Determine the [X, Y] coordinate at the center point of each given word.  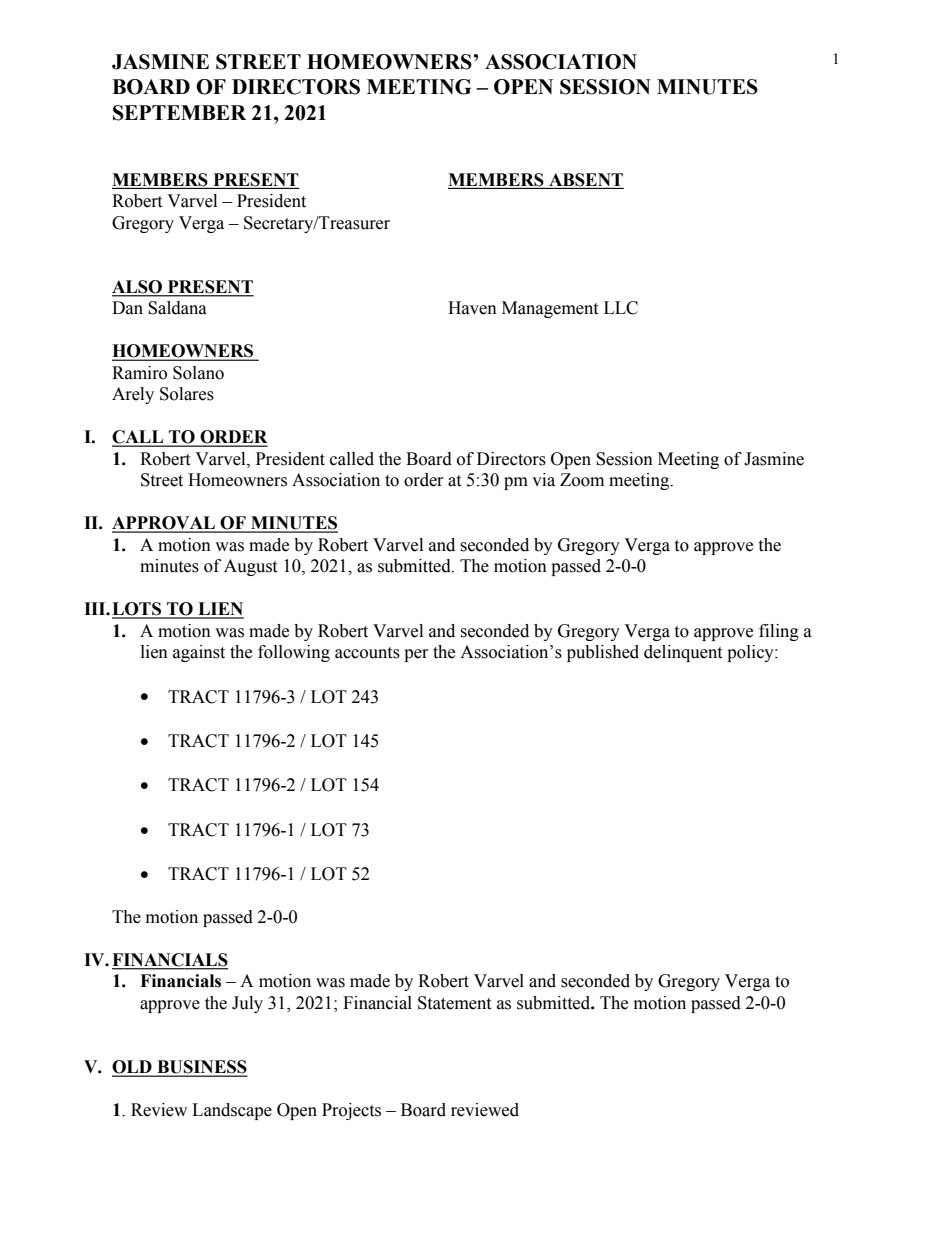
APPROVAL [164, 524]
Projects [351, 1111]
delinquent [683, 653]
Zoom [582, 480]
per [416, 655]
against [199, 653]
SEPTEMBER [179, 113]
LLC [621, 308]
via [543, 480]
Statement [454, 1003]
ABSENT [586, 180]
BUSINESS [201, 1068]
